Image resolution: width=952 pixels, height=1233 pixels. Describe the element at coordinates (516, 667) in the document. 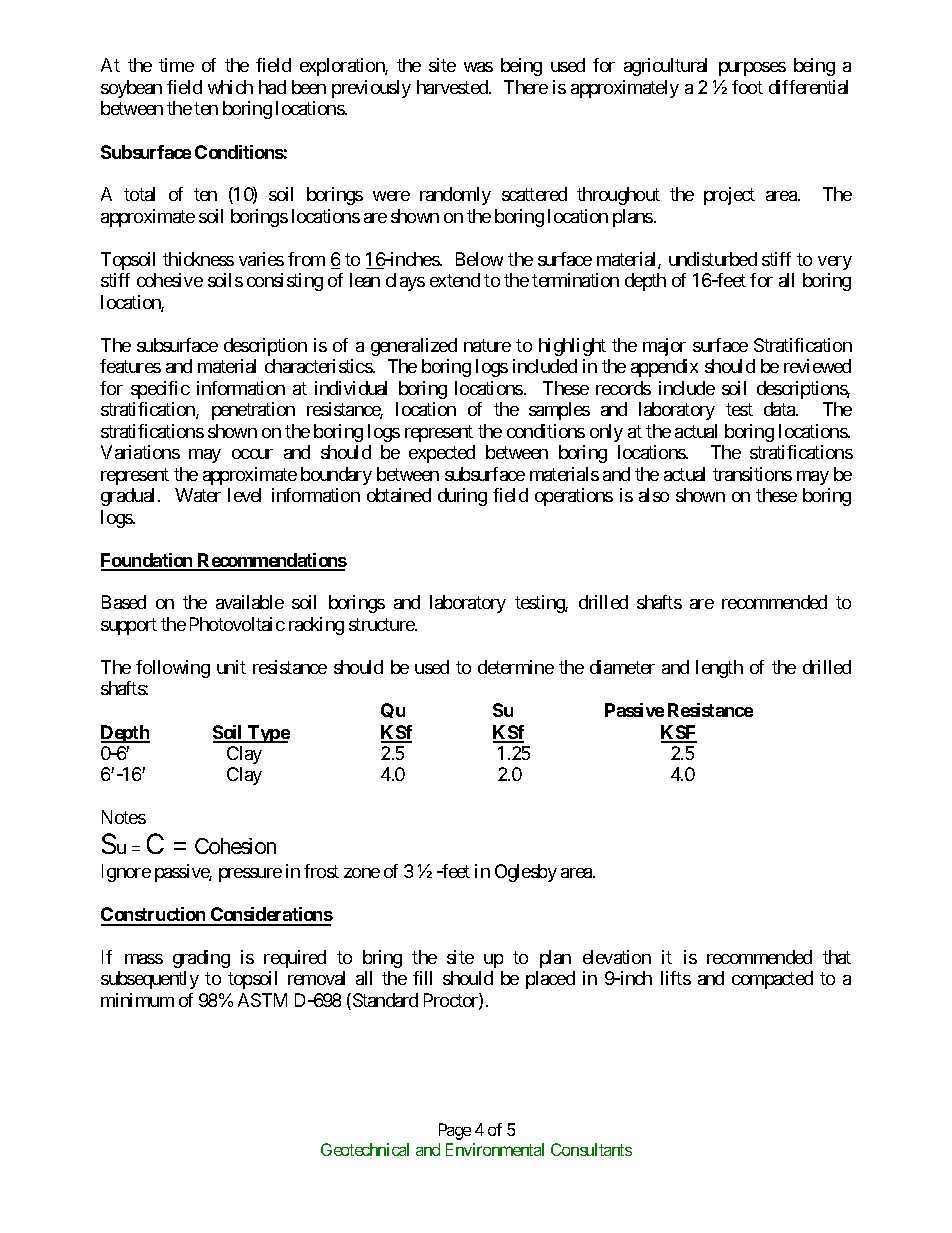

I see `determine` at that location.
